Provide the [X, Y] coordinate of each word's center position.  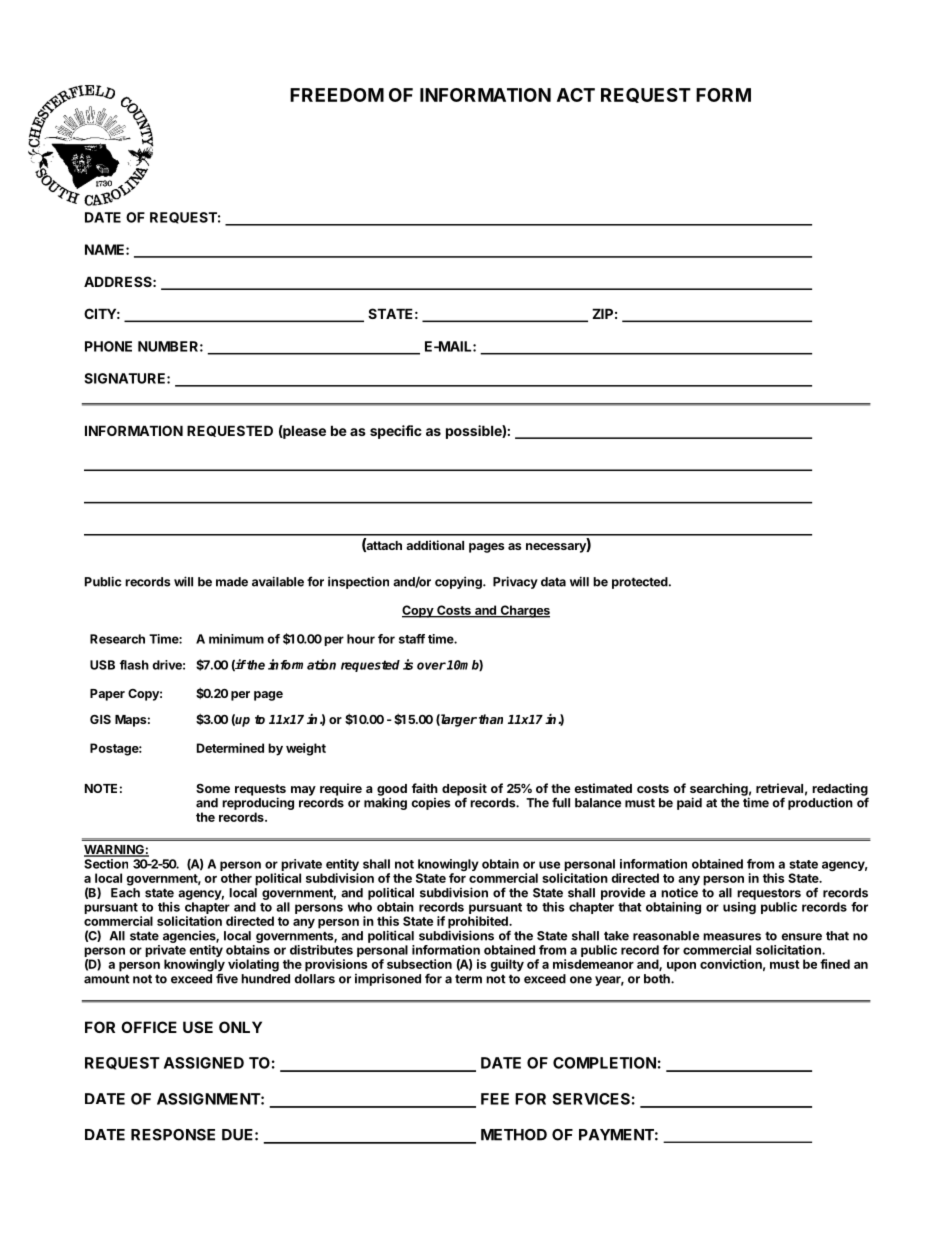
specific [396, 432]
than [491, 719]
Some [213, 788]
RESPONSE [173, 1135]
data [553, 582]
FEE [495, 1099]
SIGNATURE [126, 378]
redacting [840, 790]
